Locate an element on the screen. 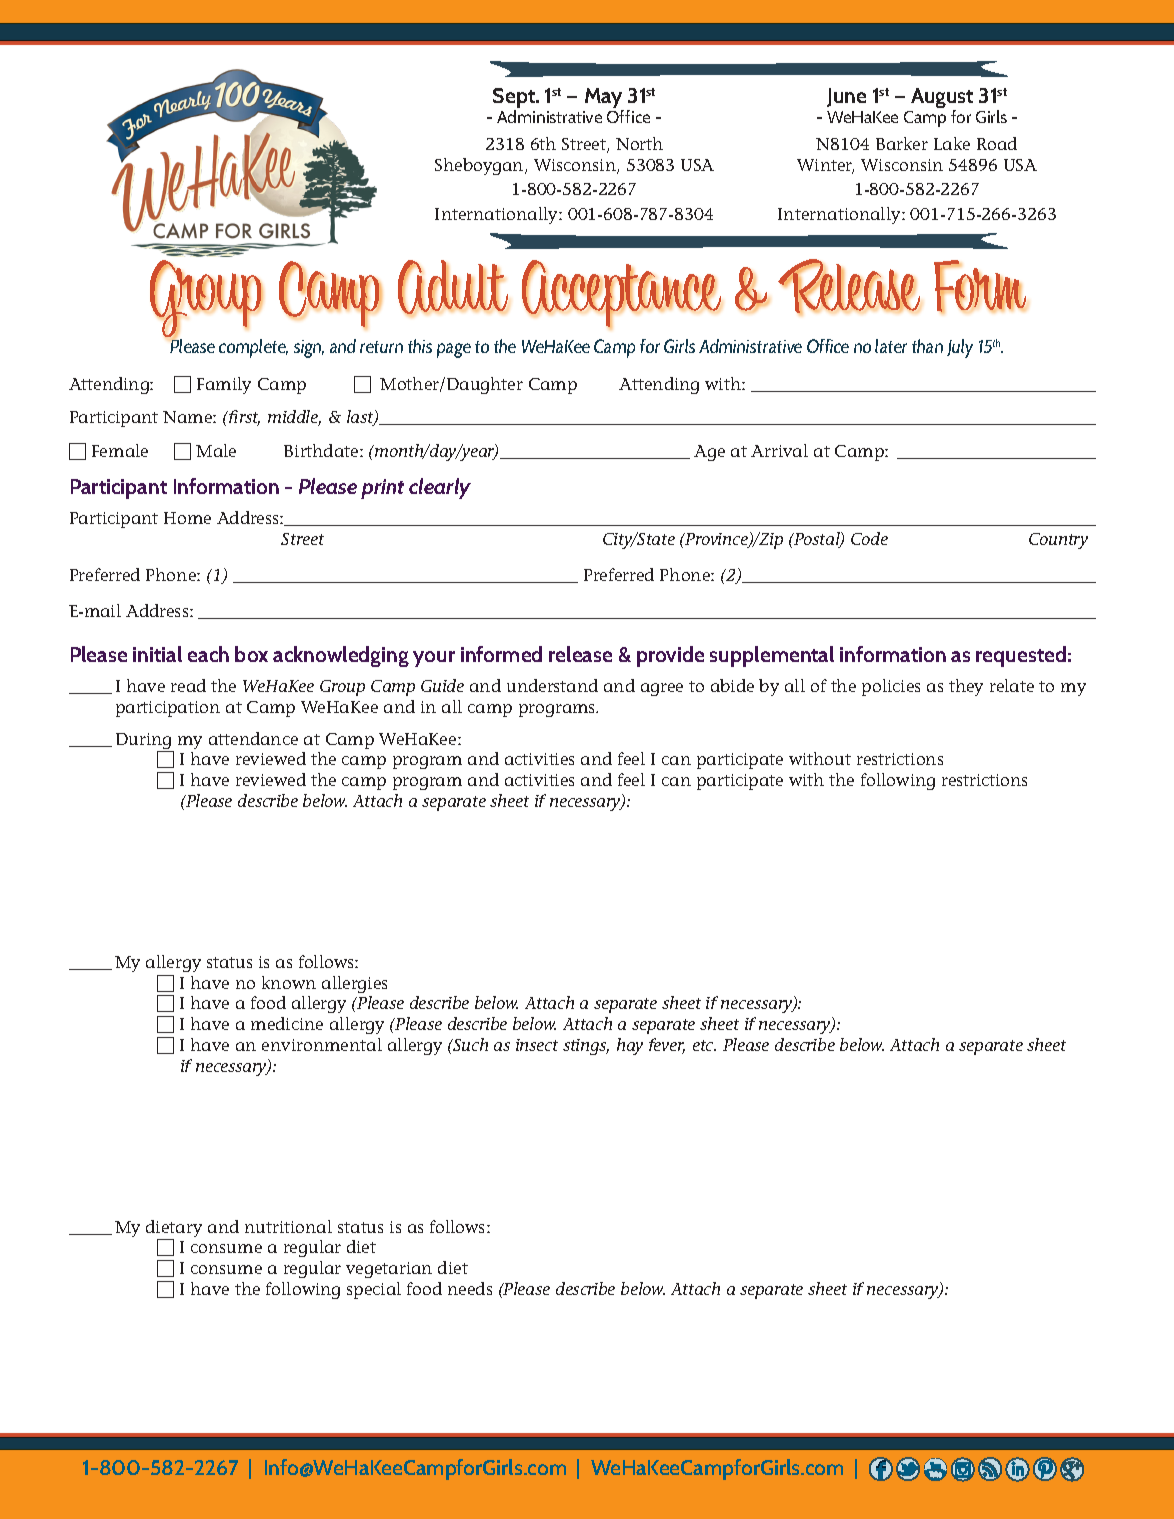  nutritional is located at coordinates (288, 1226).
